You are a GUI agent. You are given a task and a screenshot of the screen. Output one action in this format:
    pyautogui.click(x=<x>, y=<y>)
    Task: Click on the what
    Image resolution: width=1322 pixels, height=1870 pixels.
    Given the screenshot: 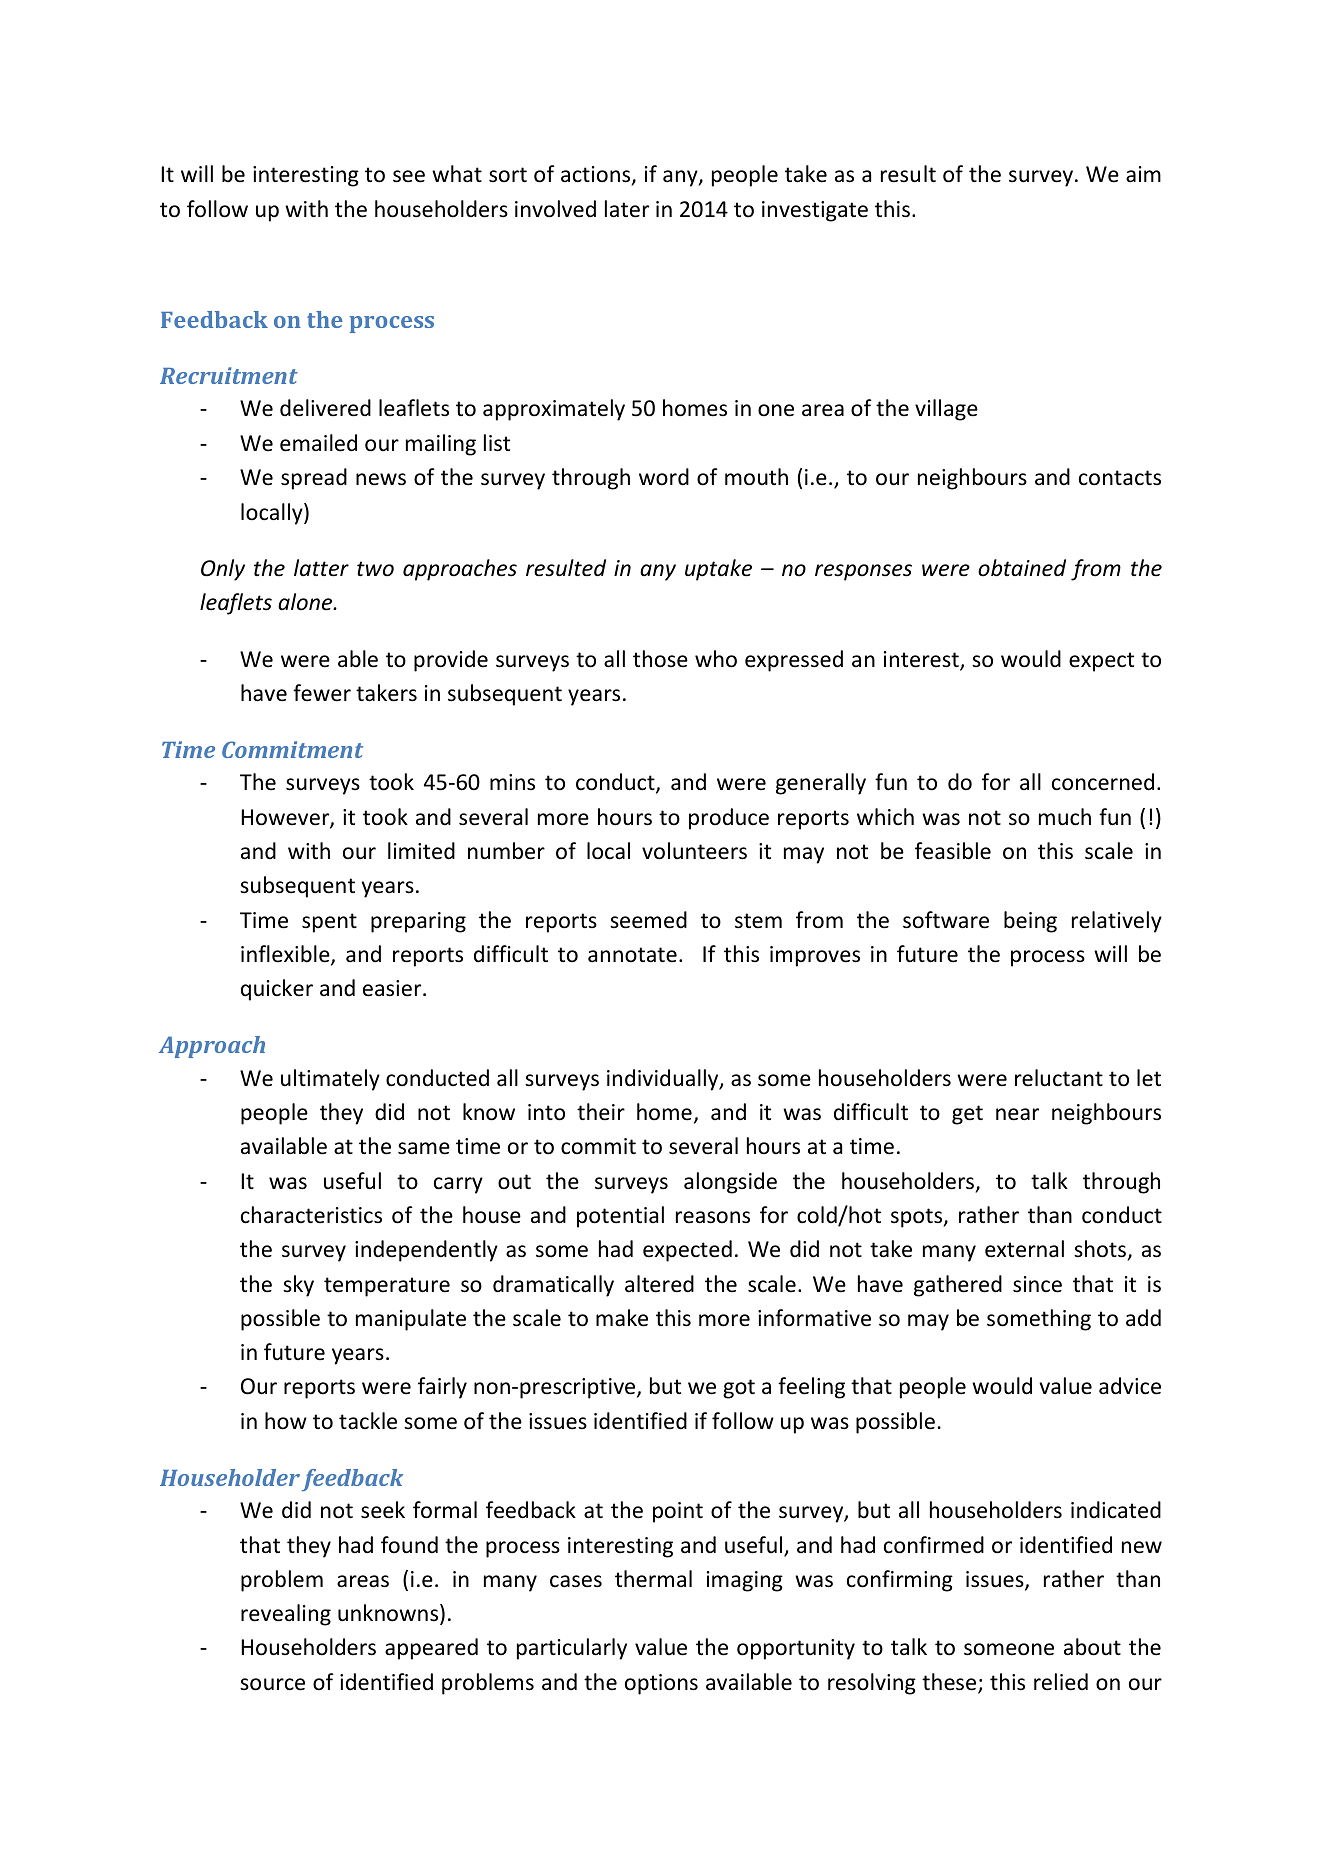 What is the action you would take?
    pyautogui.click(x=457, y=173)
